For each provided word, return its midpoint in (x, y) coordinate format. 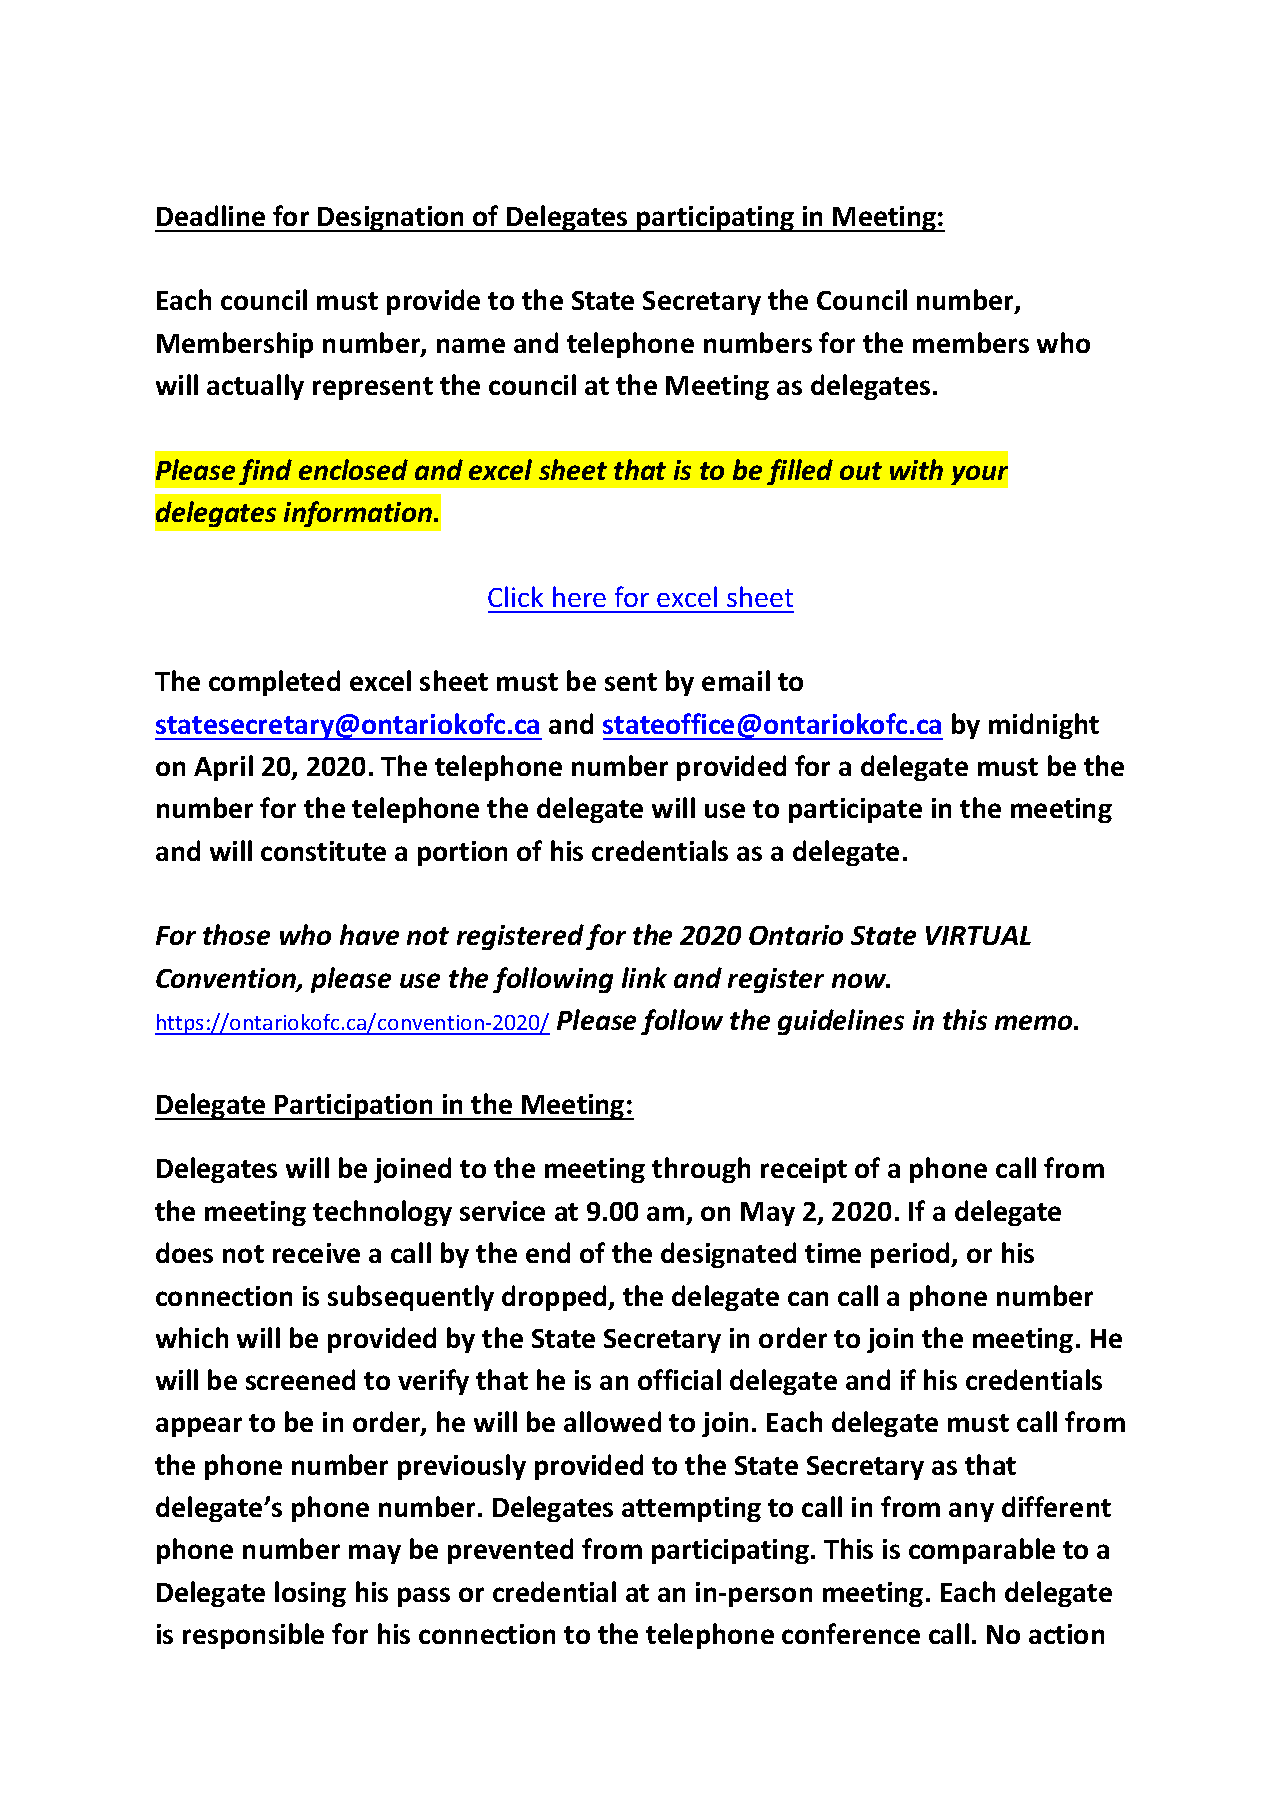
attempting (691, 1509)
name (471, 345)
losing (310, 1594)
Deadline (211, 215)
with (916, 469)
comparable (982, 1551)
